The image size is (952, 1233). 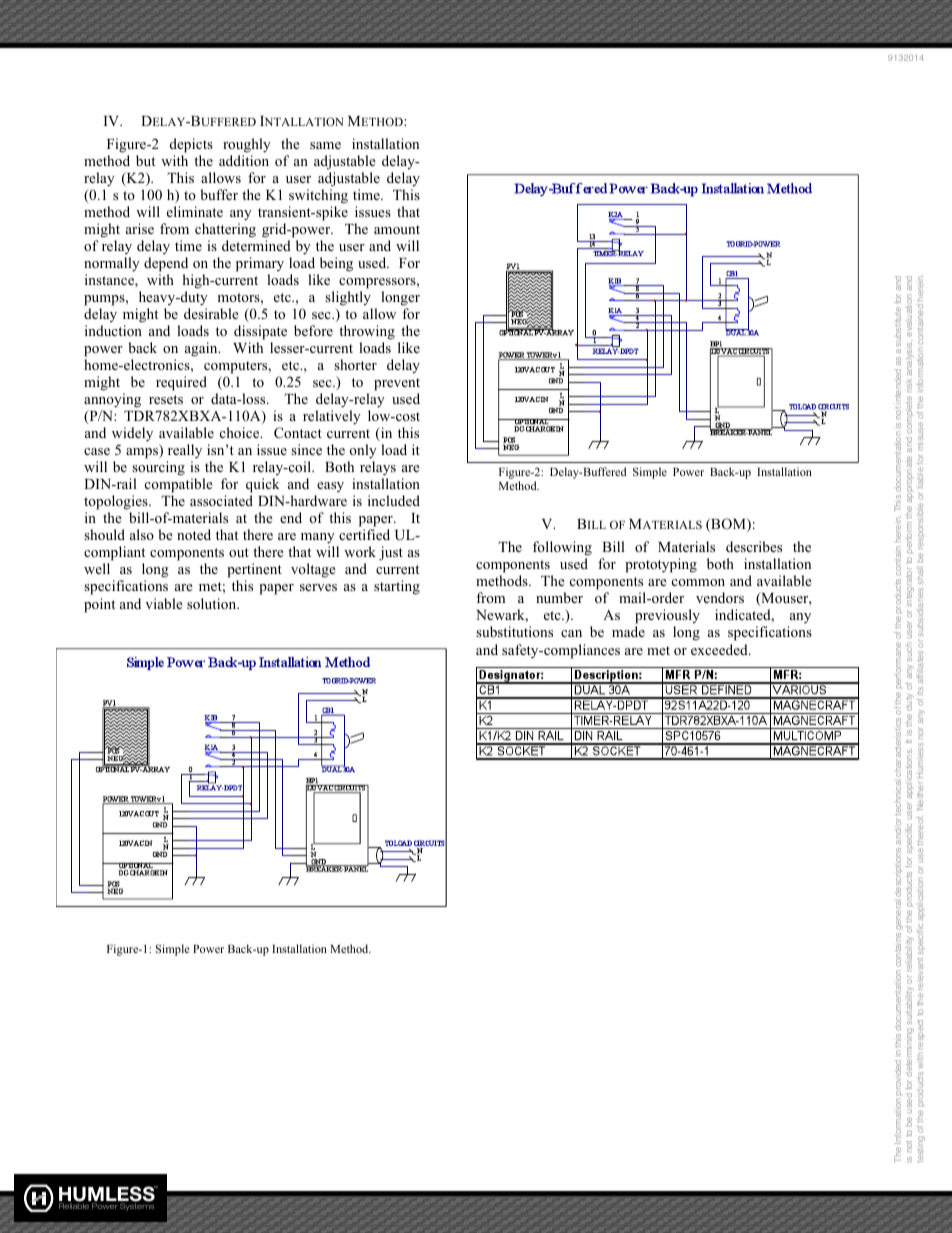 What do you see at coordinates (164, 603) in the document?
I see `viable` at bounding box center [164, 603].
